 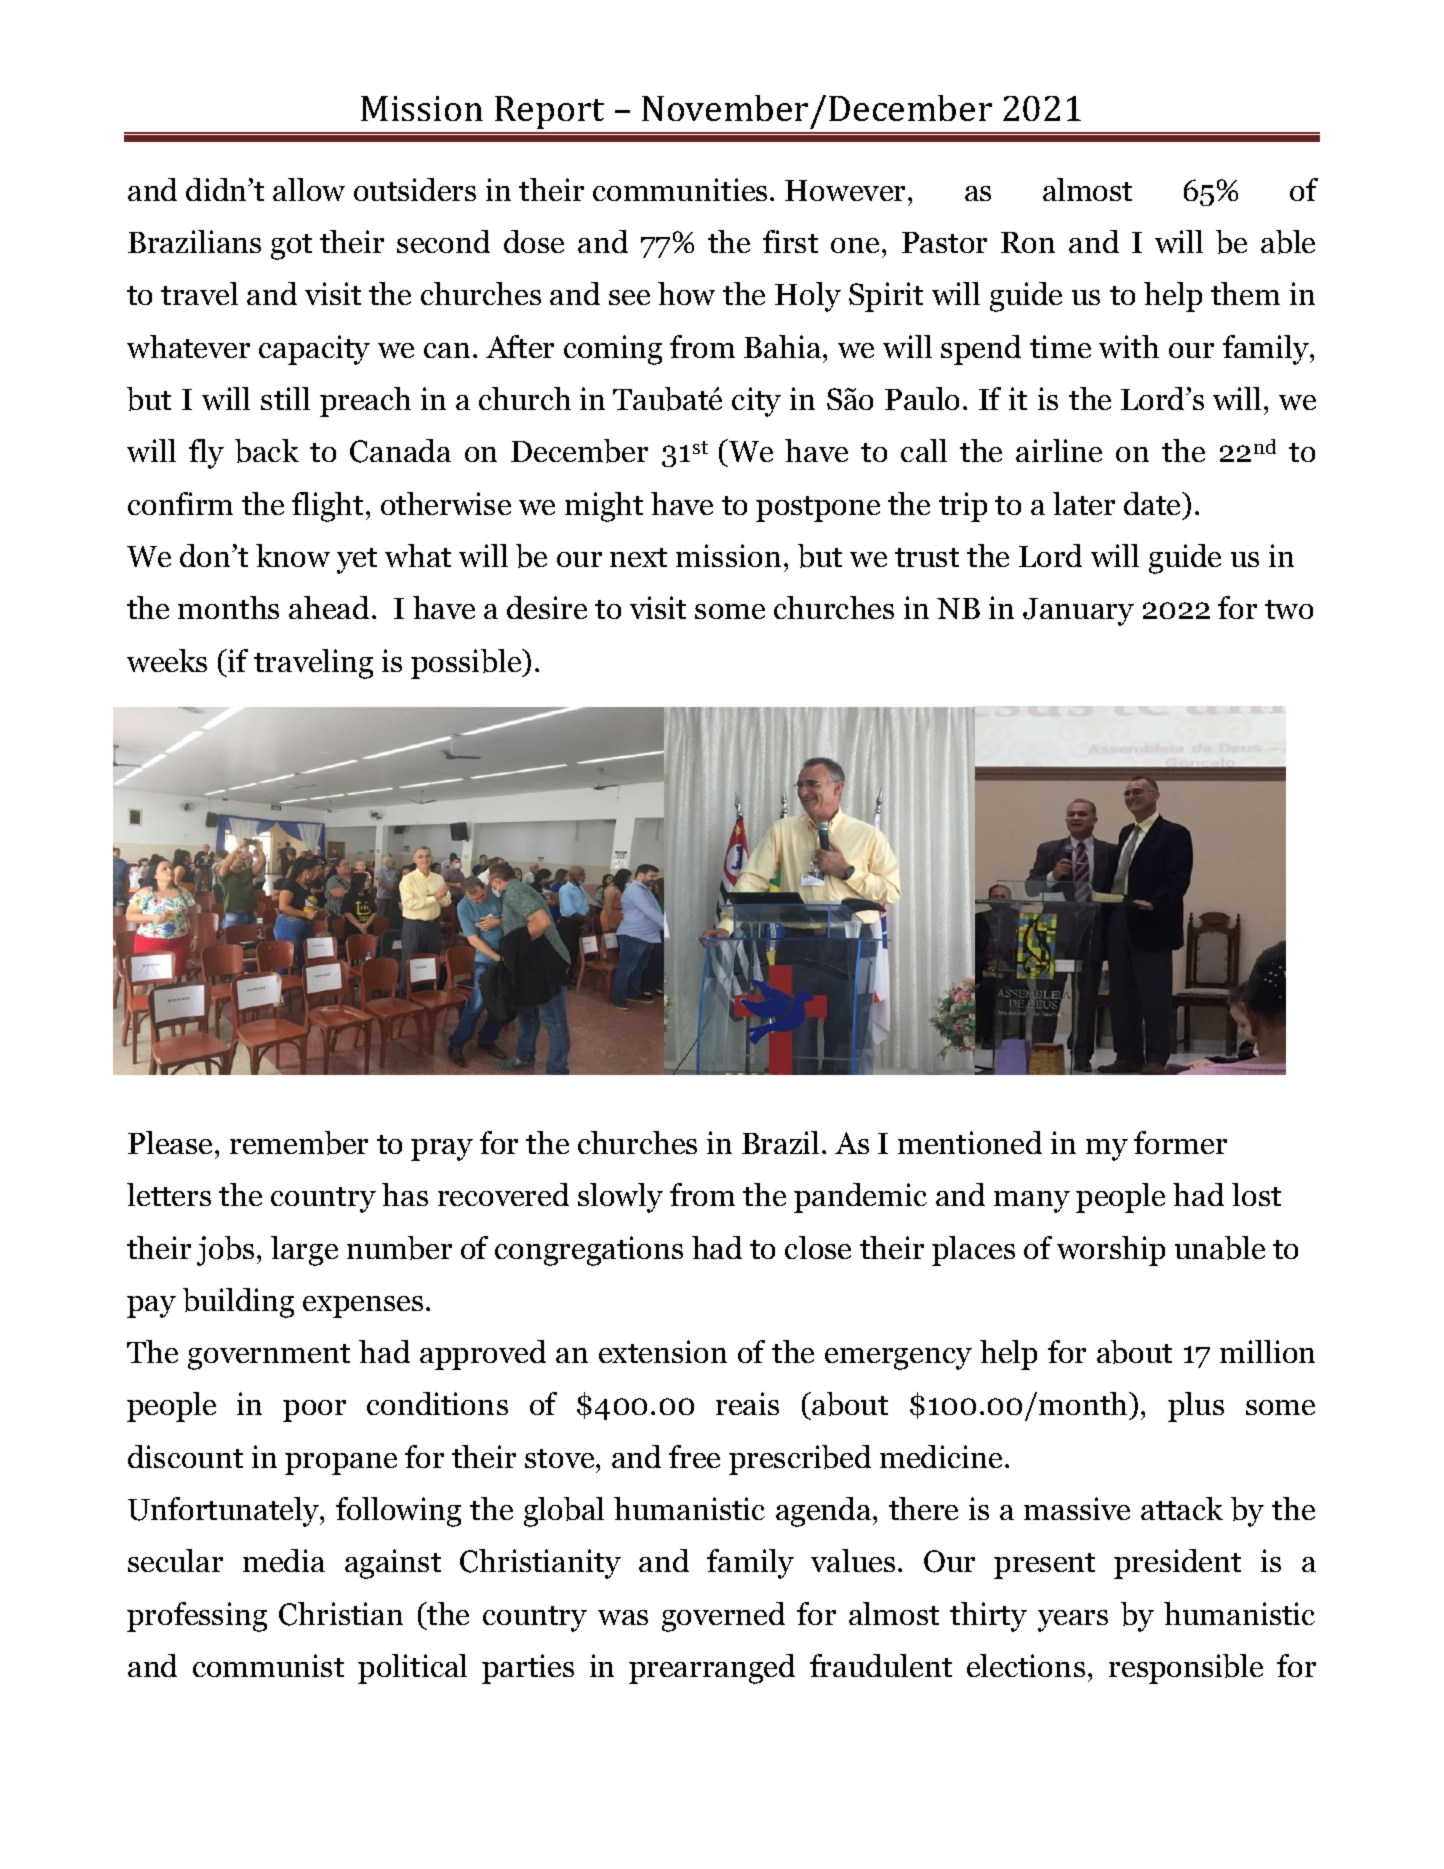 What do you see at coordinates (1186, 1669) in the page?
I see `responsible` at bounding box center [1186, 1669].
